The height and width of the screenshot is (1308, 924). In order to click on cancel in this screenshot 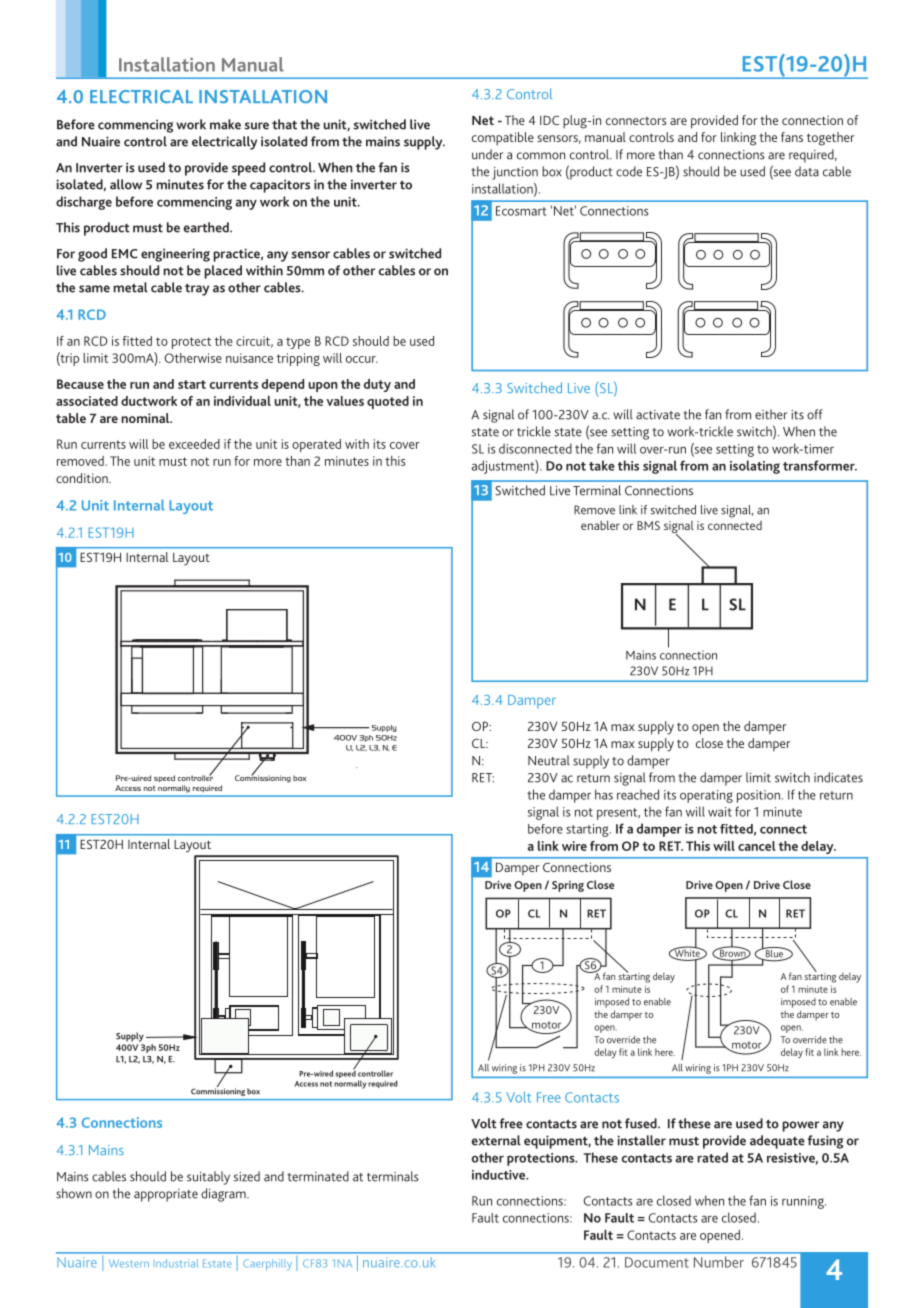, I will do `click(757, 846)`.
